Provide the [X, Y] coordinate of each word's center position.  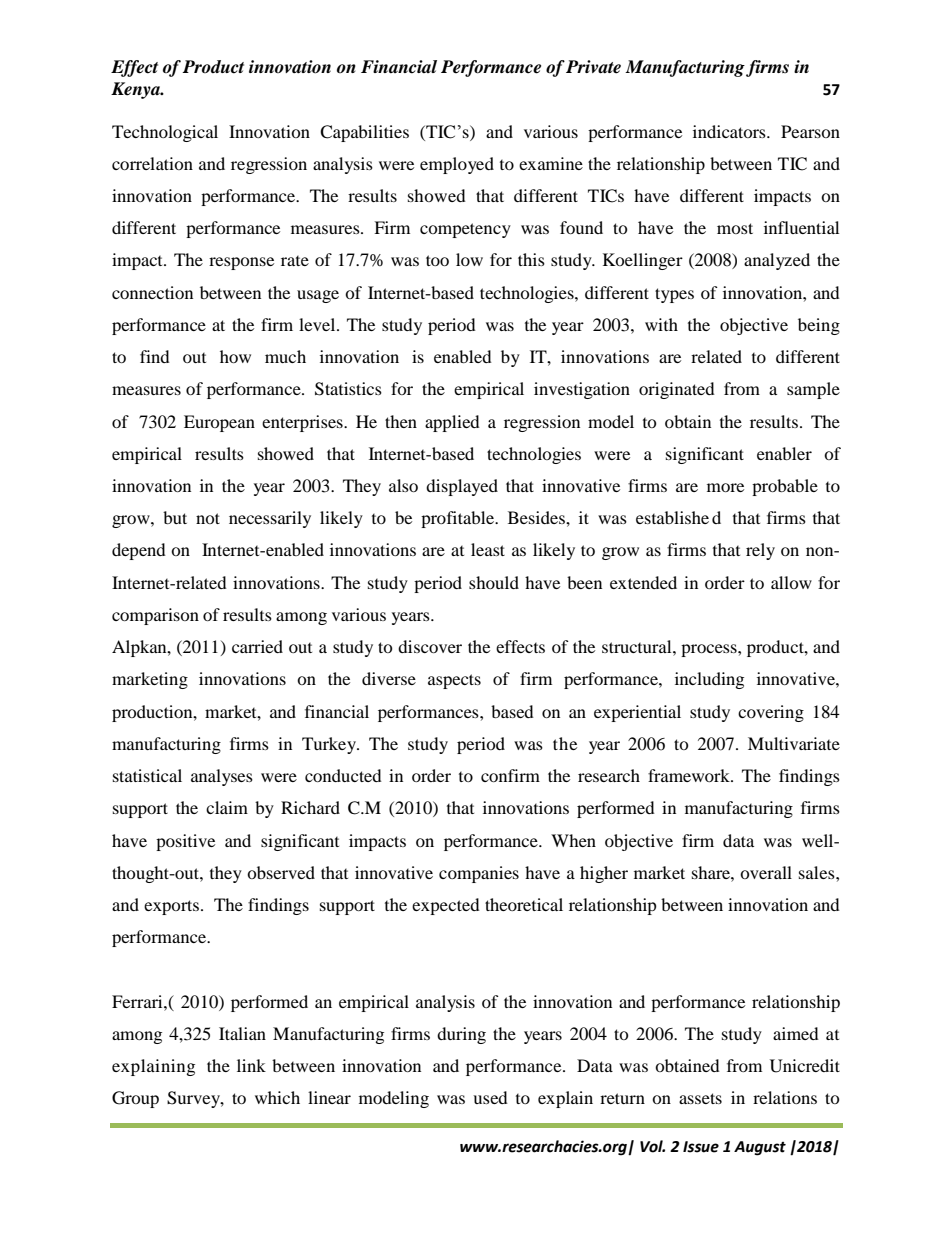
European [219, 423]
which [277, 1097]
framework [690, 775]
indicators [730, 131]
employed [457, 165]
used [490, 1097]
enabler [784, 453]
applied [452, 423]
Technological [165, 133]
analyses [222, 777]
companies [479, 874]
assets [700, 1098]
